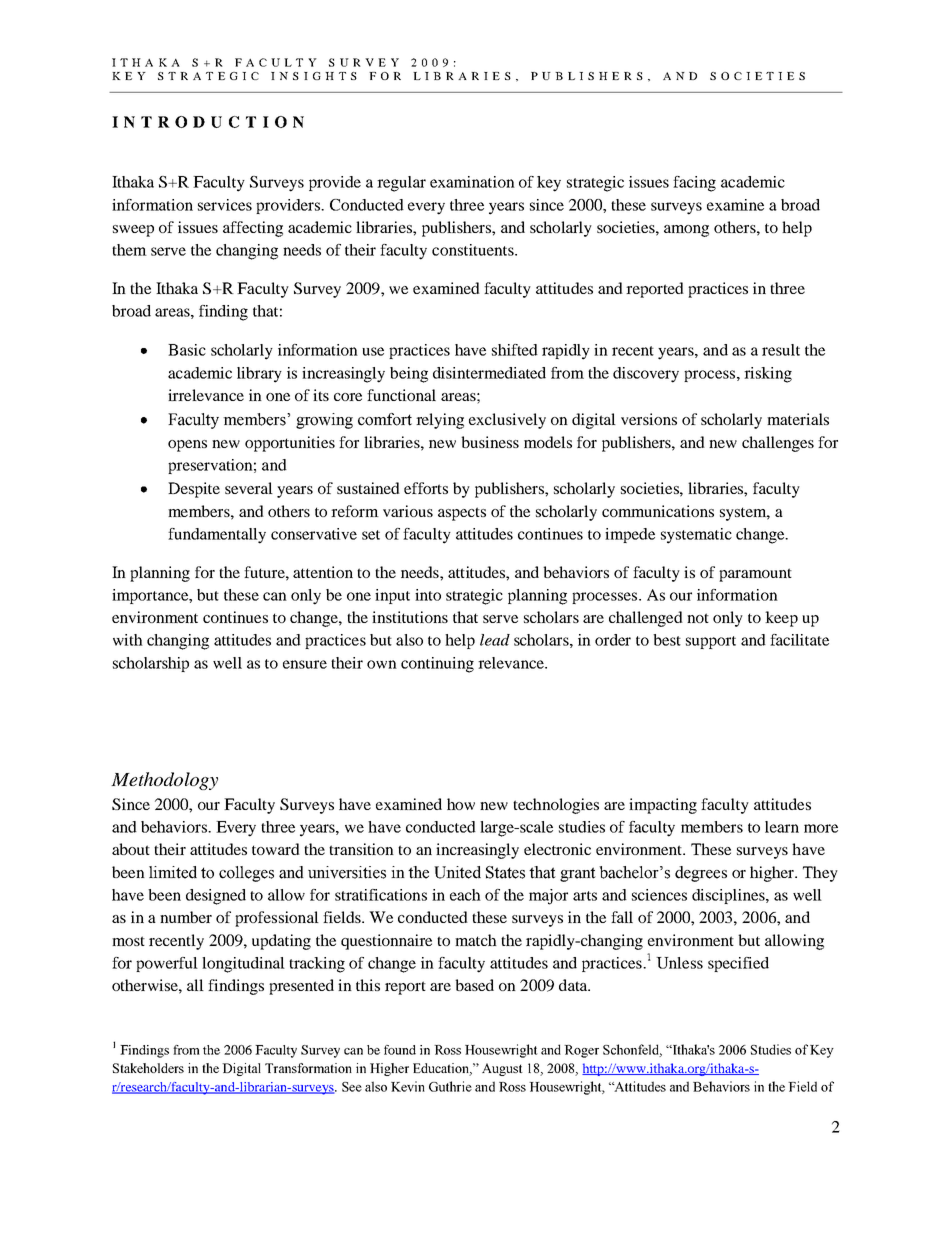 Image resolution: width=952 pixels, height=1233 pixels. Describe the element at coordinates (462, 514) in the page. I see `aspects` at that location.
